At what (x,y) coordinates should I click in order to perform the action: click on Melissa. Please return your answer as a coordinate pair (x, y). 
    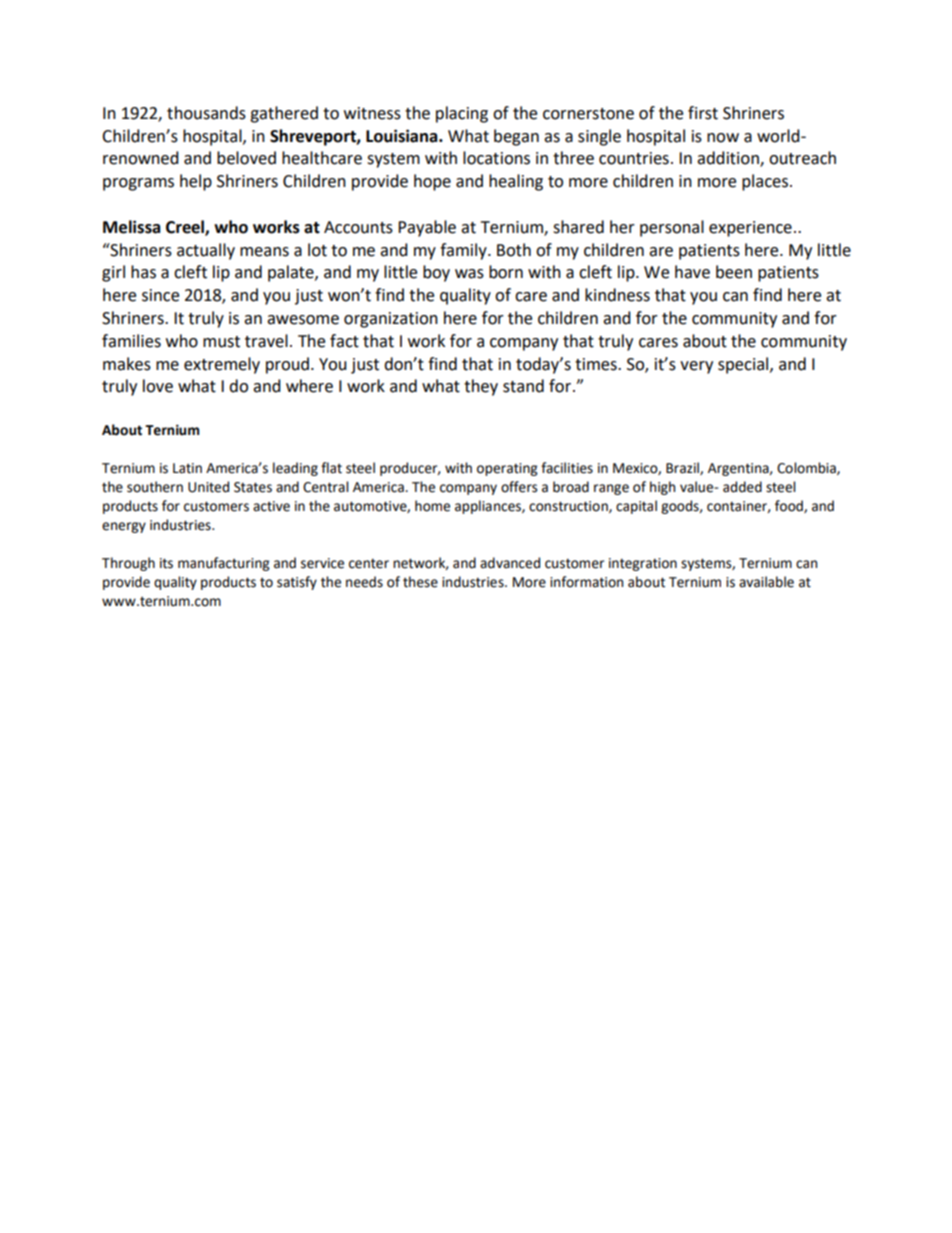
    Looking at the image, I should click on (132, 227).
